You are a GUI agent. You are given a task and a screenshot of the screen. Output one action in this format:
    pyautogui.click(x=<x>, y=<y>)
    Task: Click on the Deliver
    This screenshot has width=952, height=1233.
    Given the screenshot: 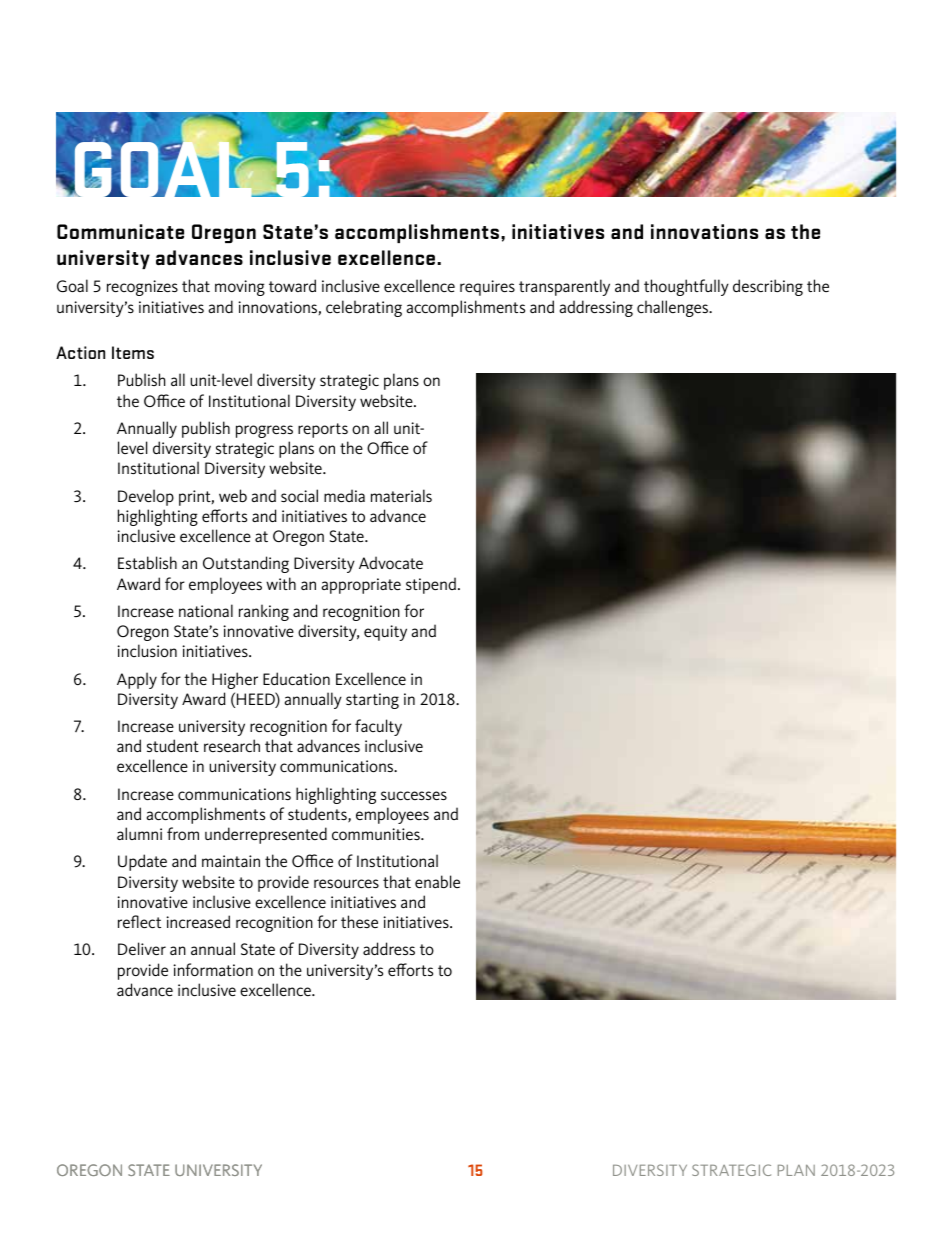 What is the action you would take?
    pyautogui.click(x=142, y=948)
